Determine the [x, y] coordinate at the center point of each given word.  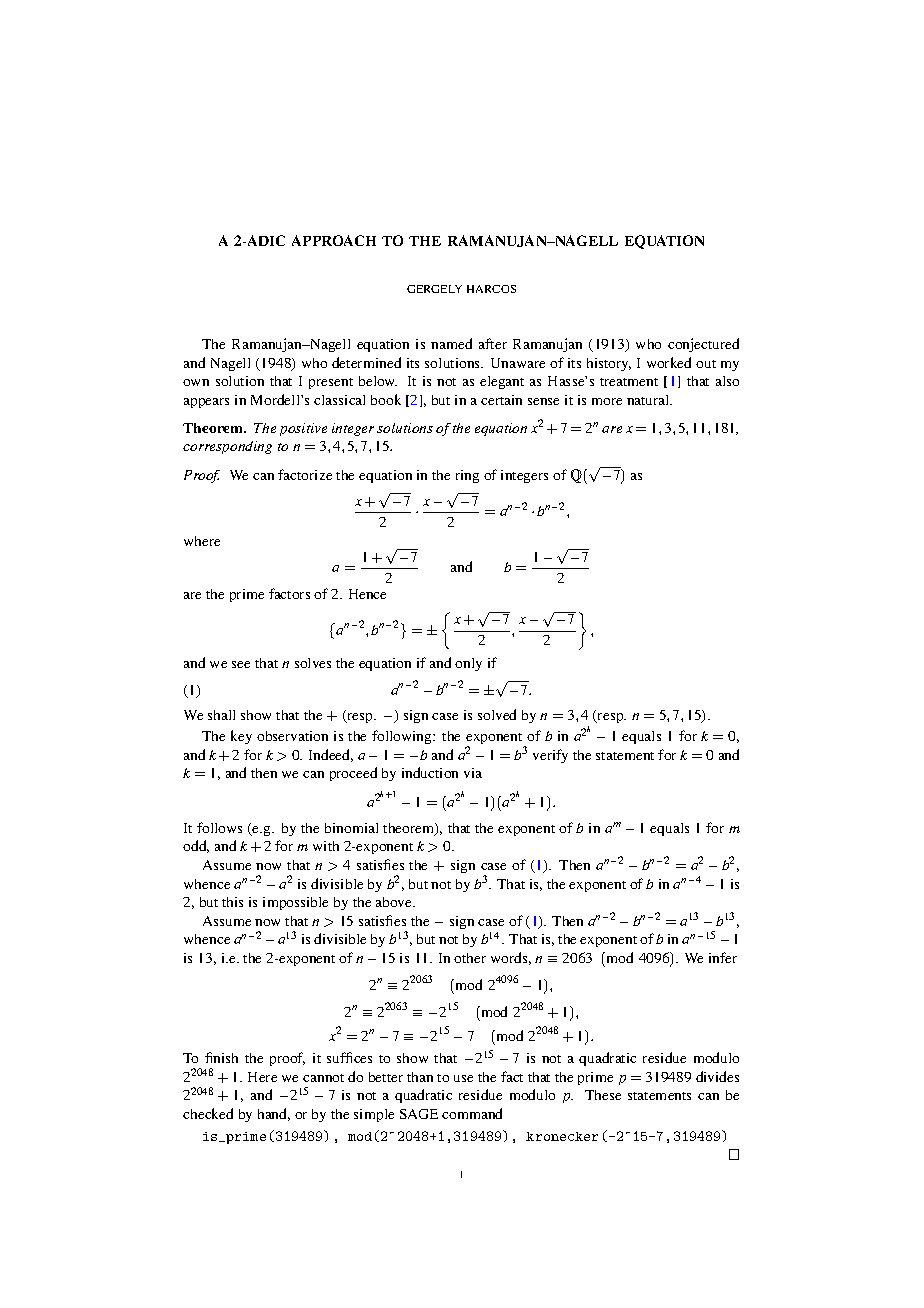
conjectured [703, 345]
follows [219, 827]
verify [550, 756]
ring [467, 476]
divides [717, 1076]
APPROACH [334, 240]
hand [274, 1114]
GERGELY [434, 289]
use [463, 1078]
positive [303, 429]
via [473, 773]
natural [649, 400]
